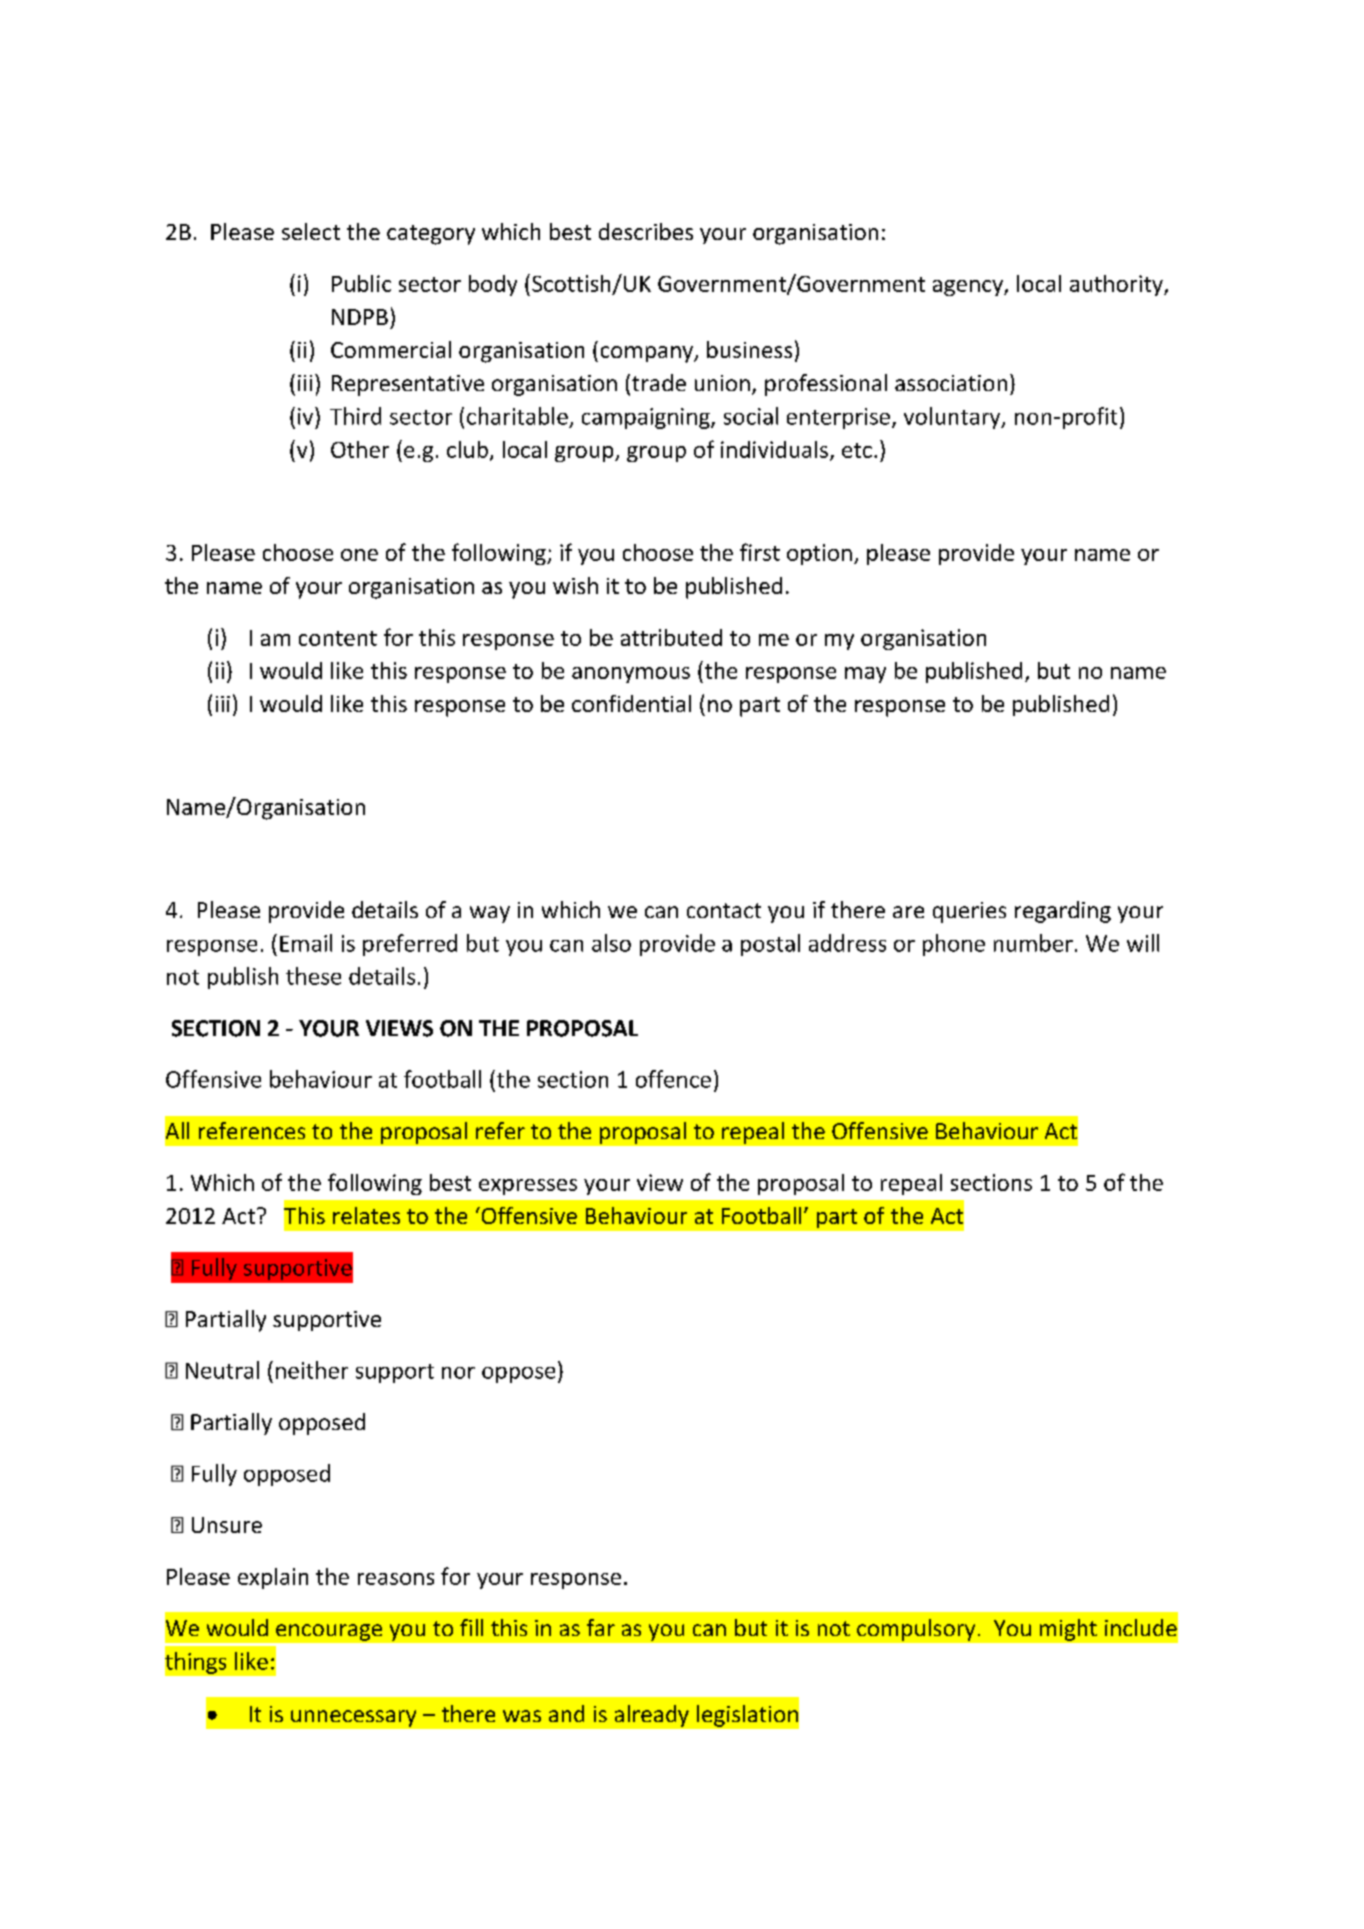  What do you see at coordinates (652, 1716) in the image?
I see `already` at bounding box center [652, 1716].
